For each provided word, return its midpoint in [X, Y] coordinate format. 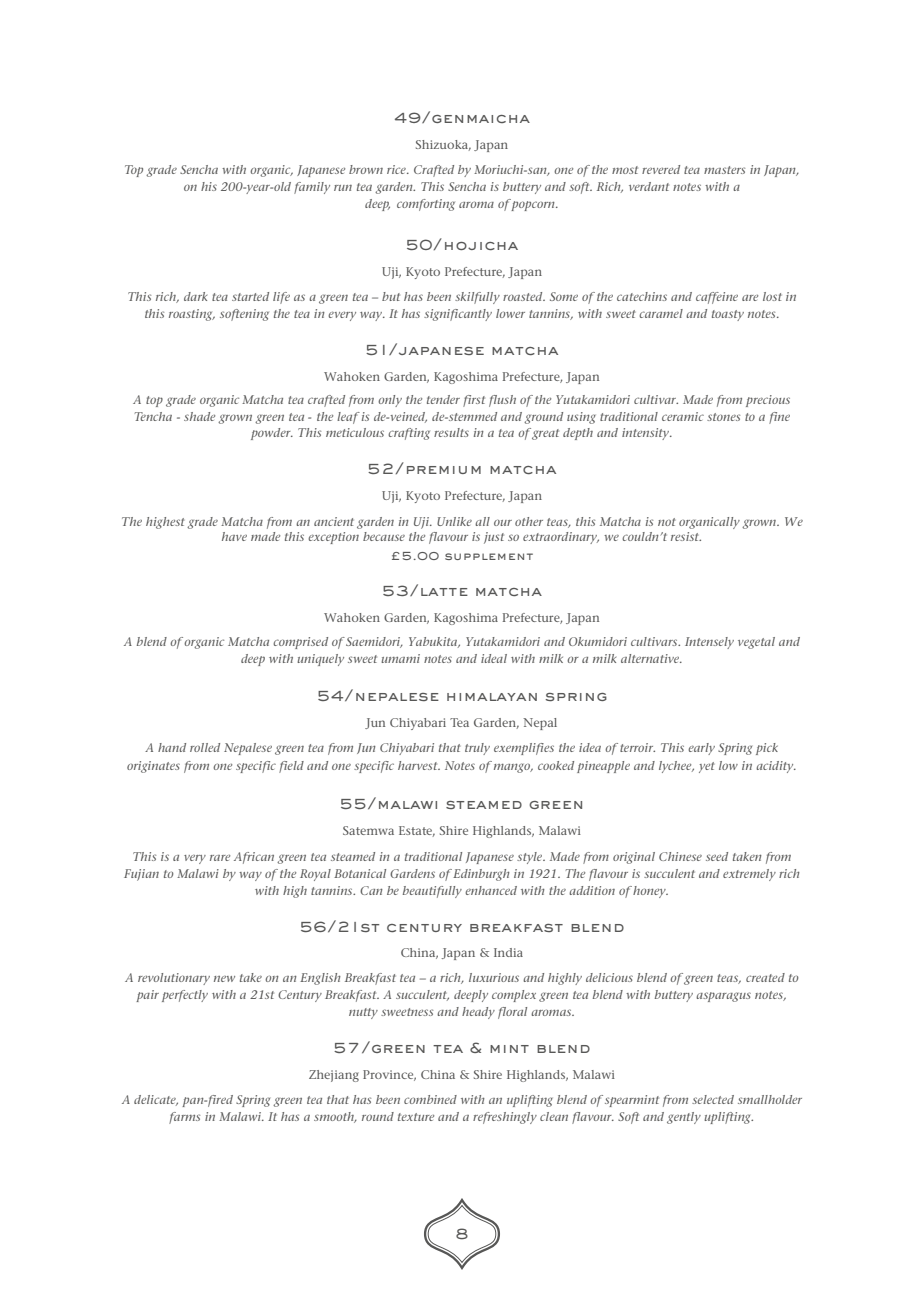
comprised [300, 643]
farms [184, 1118]
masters [724, 170]
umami [400, 658]
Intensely [709, 643]
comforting [426, 205]
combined [430, 1099]
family [312, 188]
